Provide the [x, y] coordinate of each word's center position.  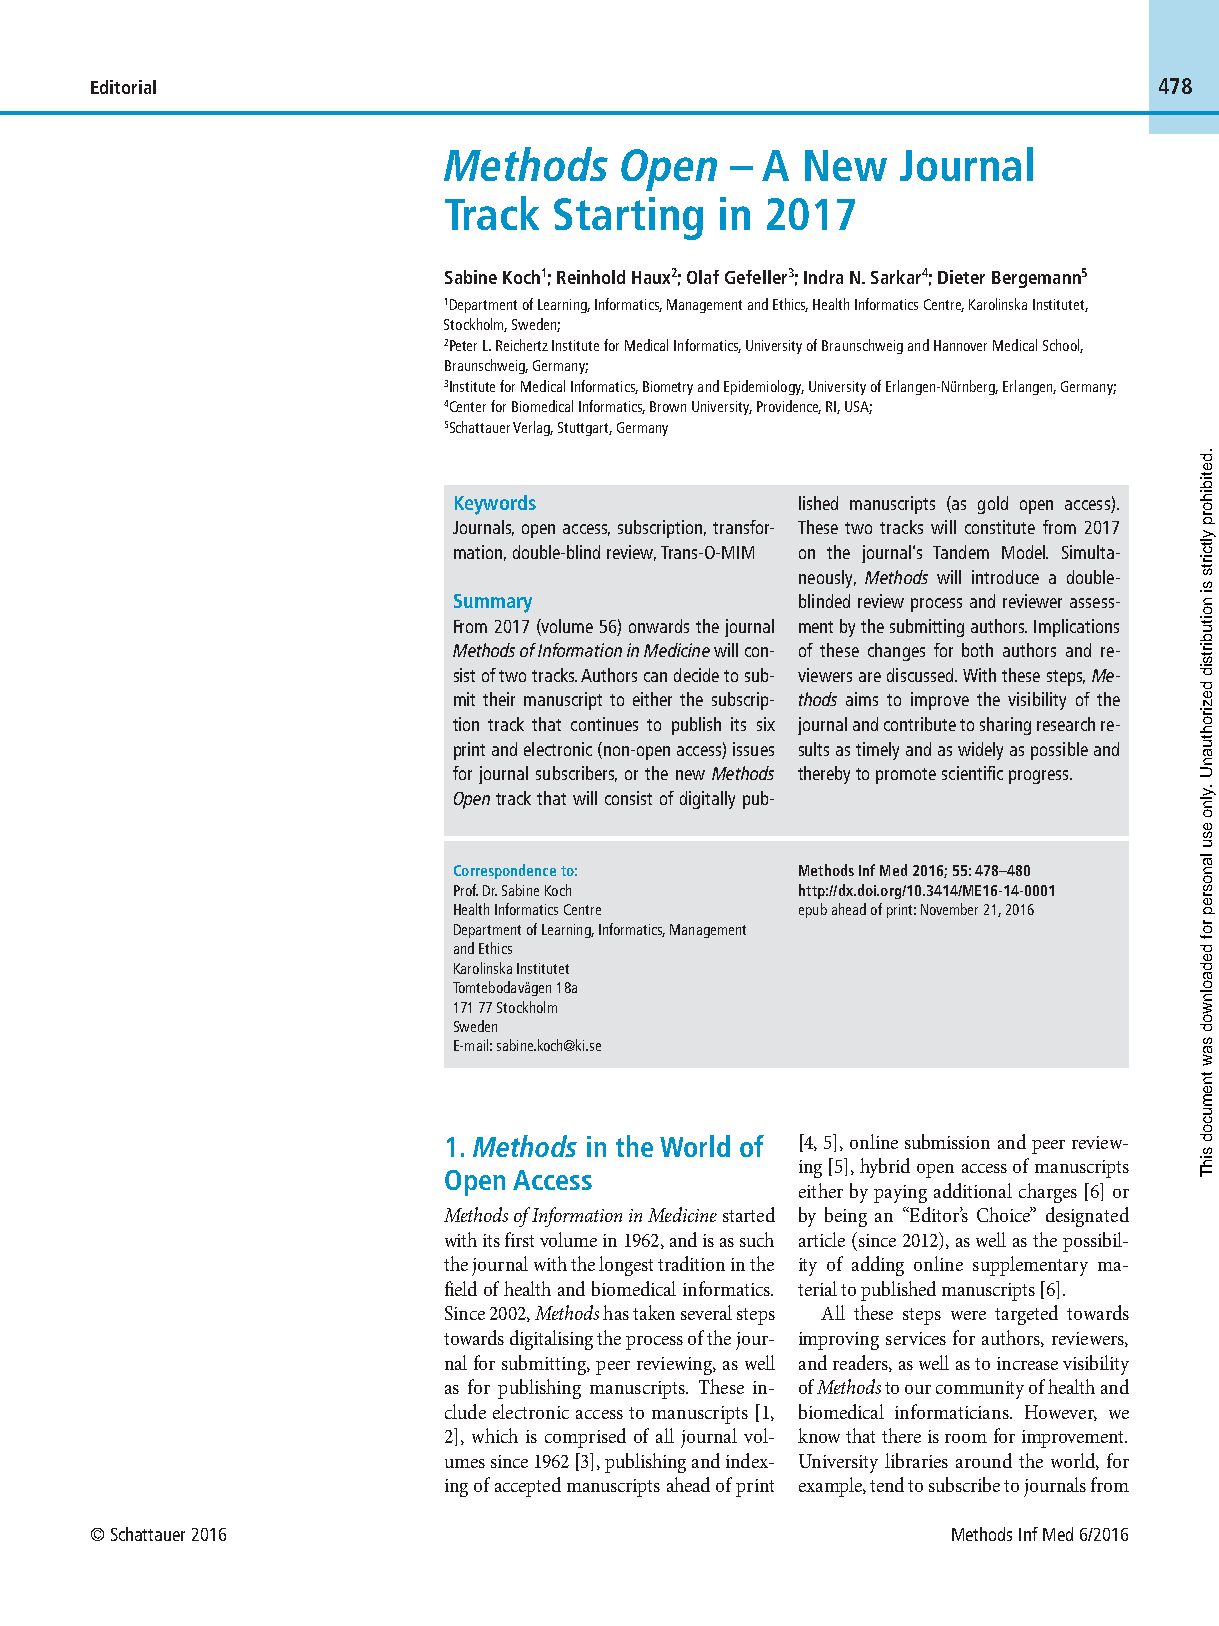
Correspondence [505, 871]
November [949, 909]
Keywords [495, 505]
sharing [1005, 726]
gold [993, 505]
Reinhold [591, 277]
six [766, 724]
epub [813, 910]
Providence [789, 407]
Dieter [961, 277]
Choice [1005, 1214]
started [749, 1214]
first [519, 1239]
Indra [823, 277]
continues [604, 724]
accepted [528, 1487]
